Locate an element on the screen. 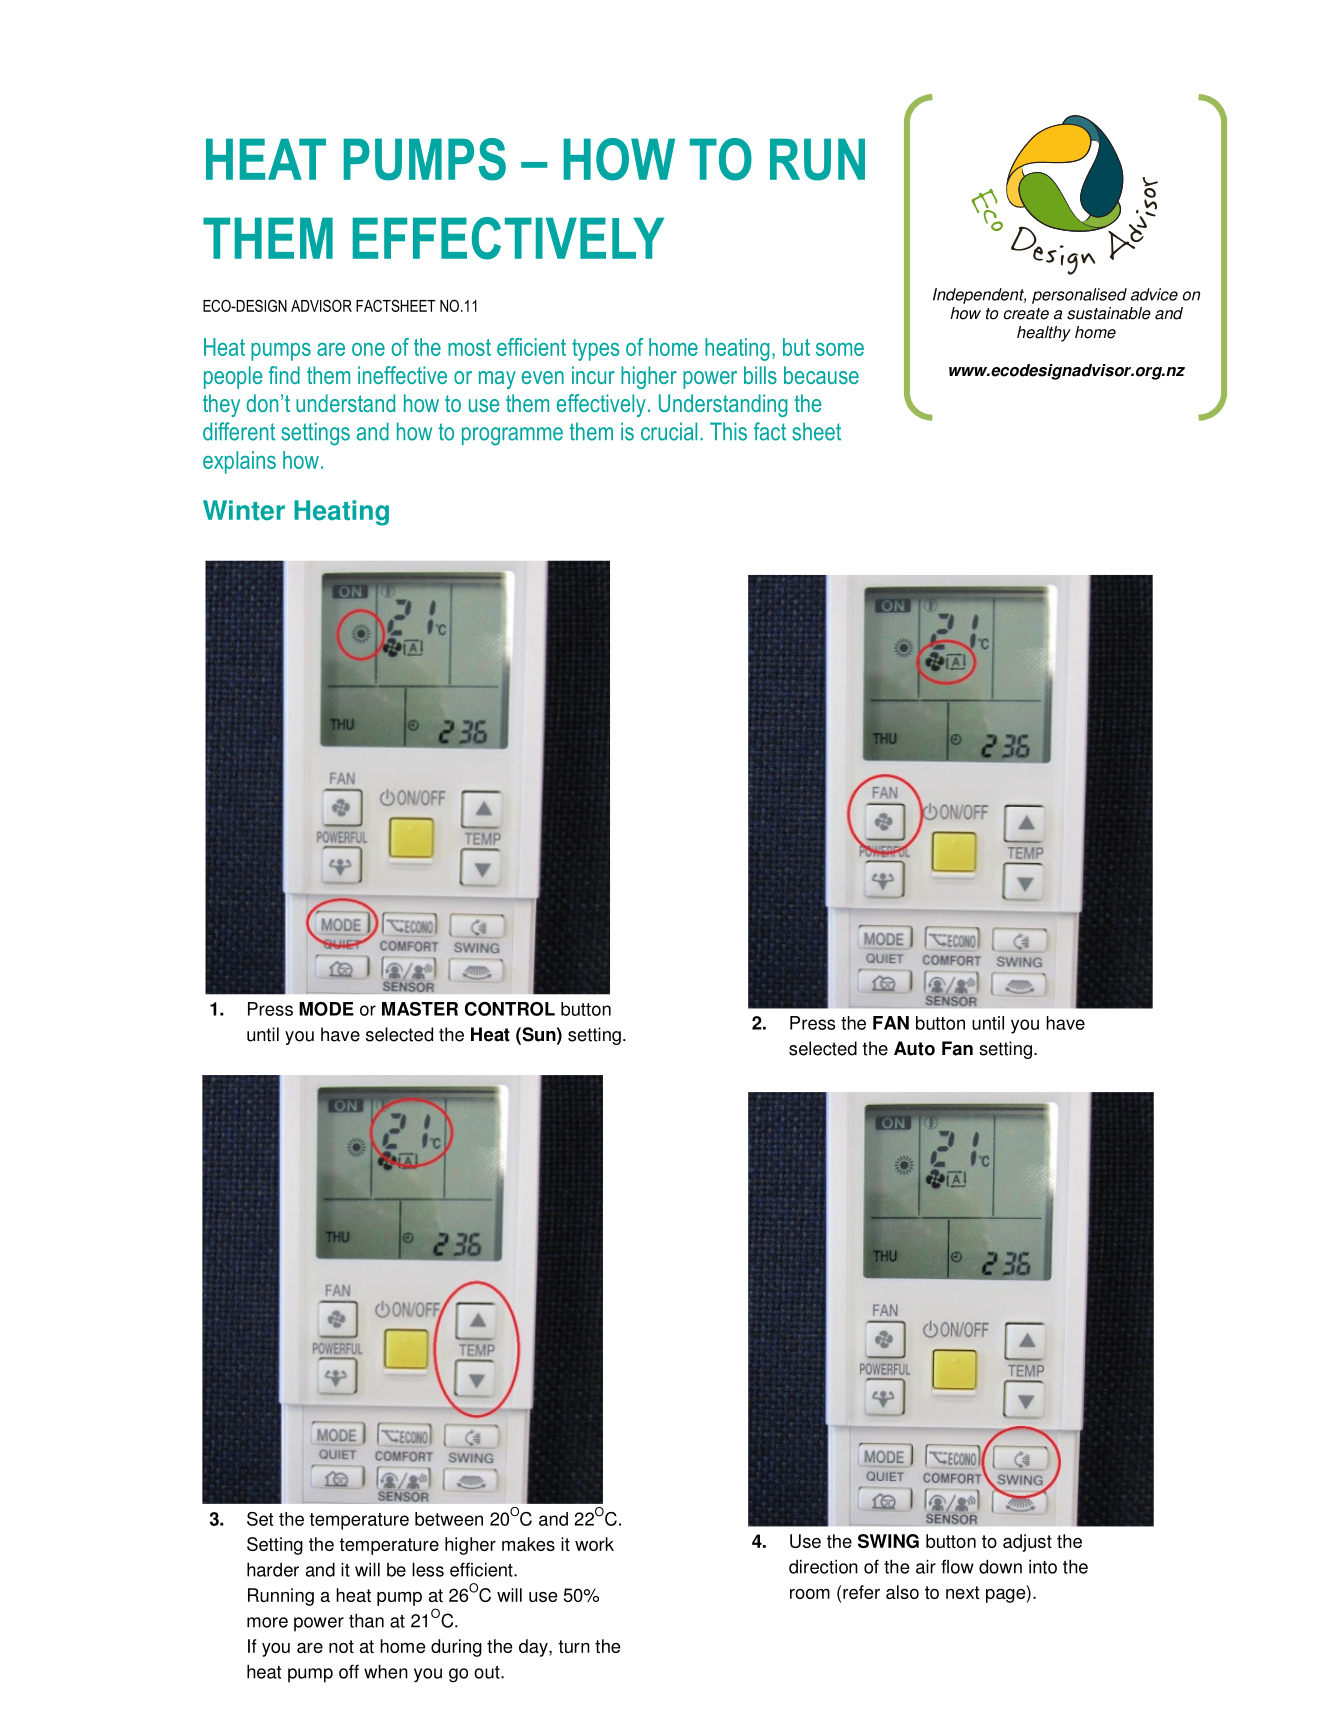 The height and width of the screenshot is (1731, 1337). not is located at coordinates (341, 1646).
